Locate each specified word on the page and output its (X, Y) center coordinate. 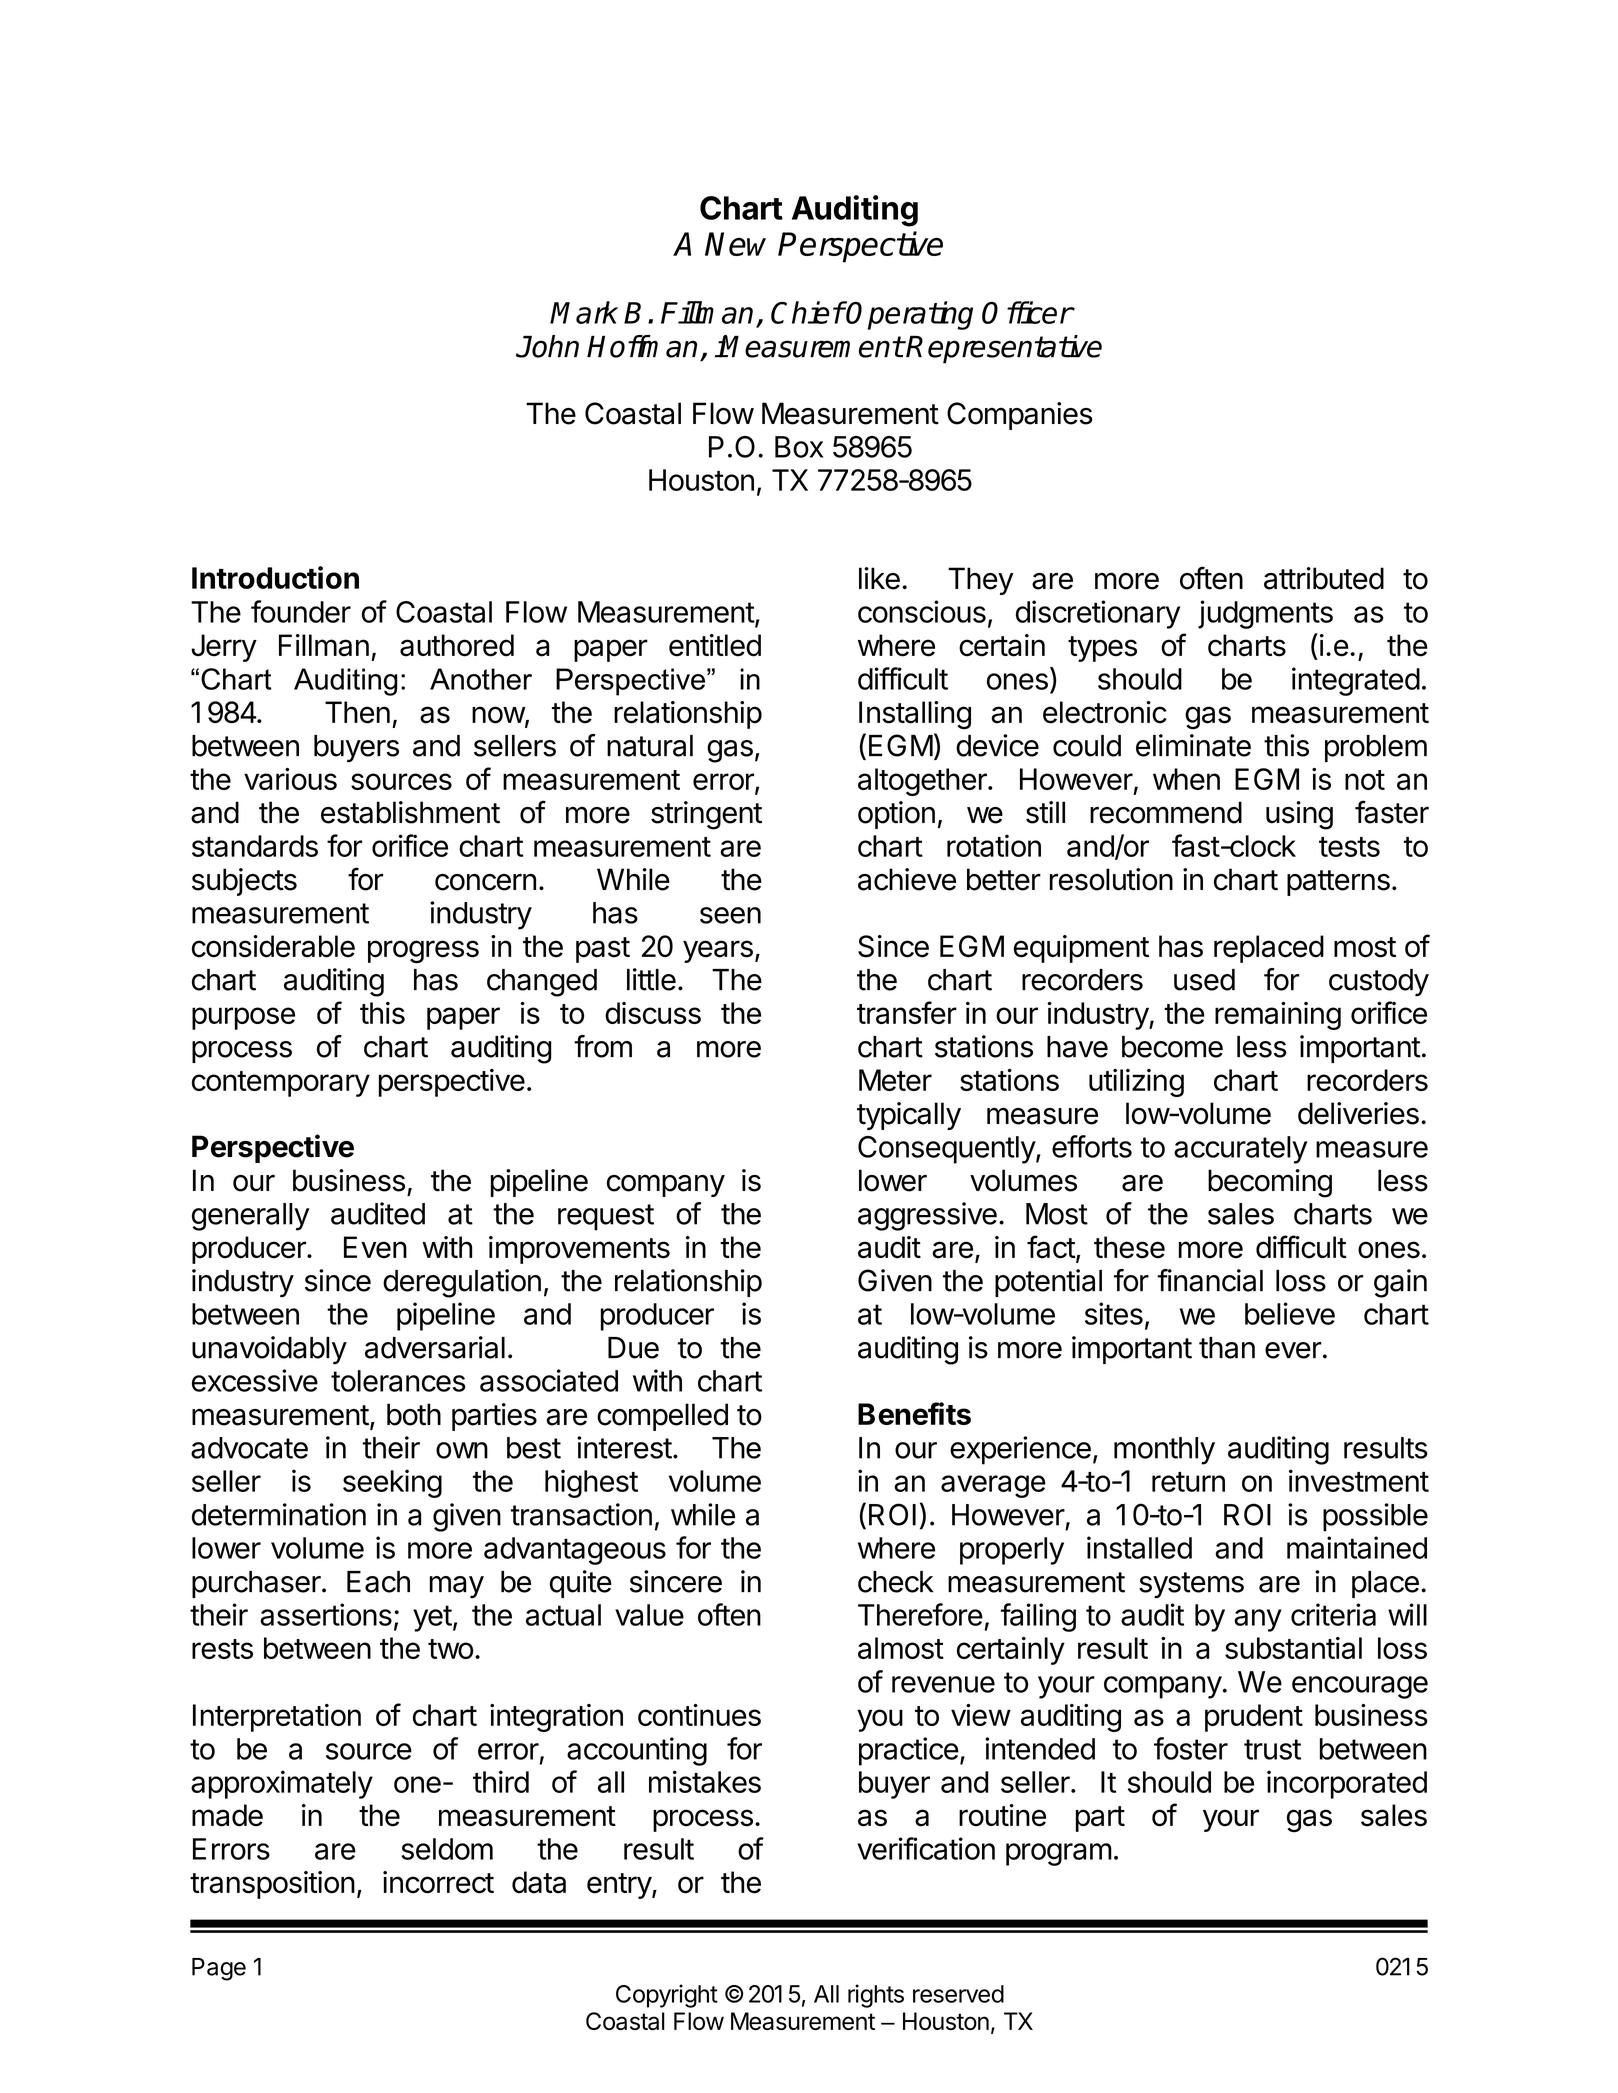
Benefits (914, 1413)
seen (730, 915)
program (1059, 1854)
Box (799, 447)
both (414, 1414)
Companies (1020, 416)
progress (423, 952)
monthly (1164, 1451)
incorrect (438, 1882)
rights (876, 1996)
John (547, 346)
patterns (1338, 883)
